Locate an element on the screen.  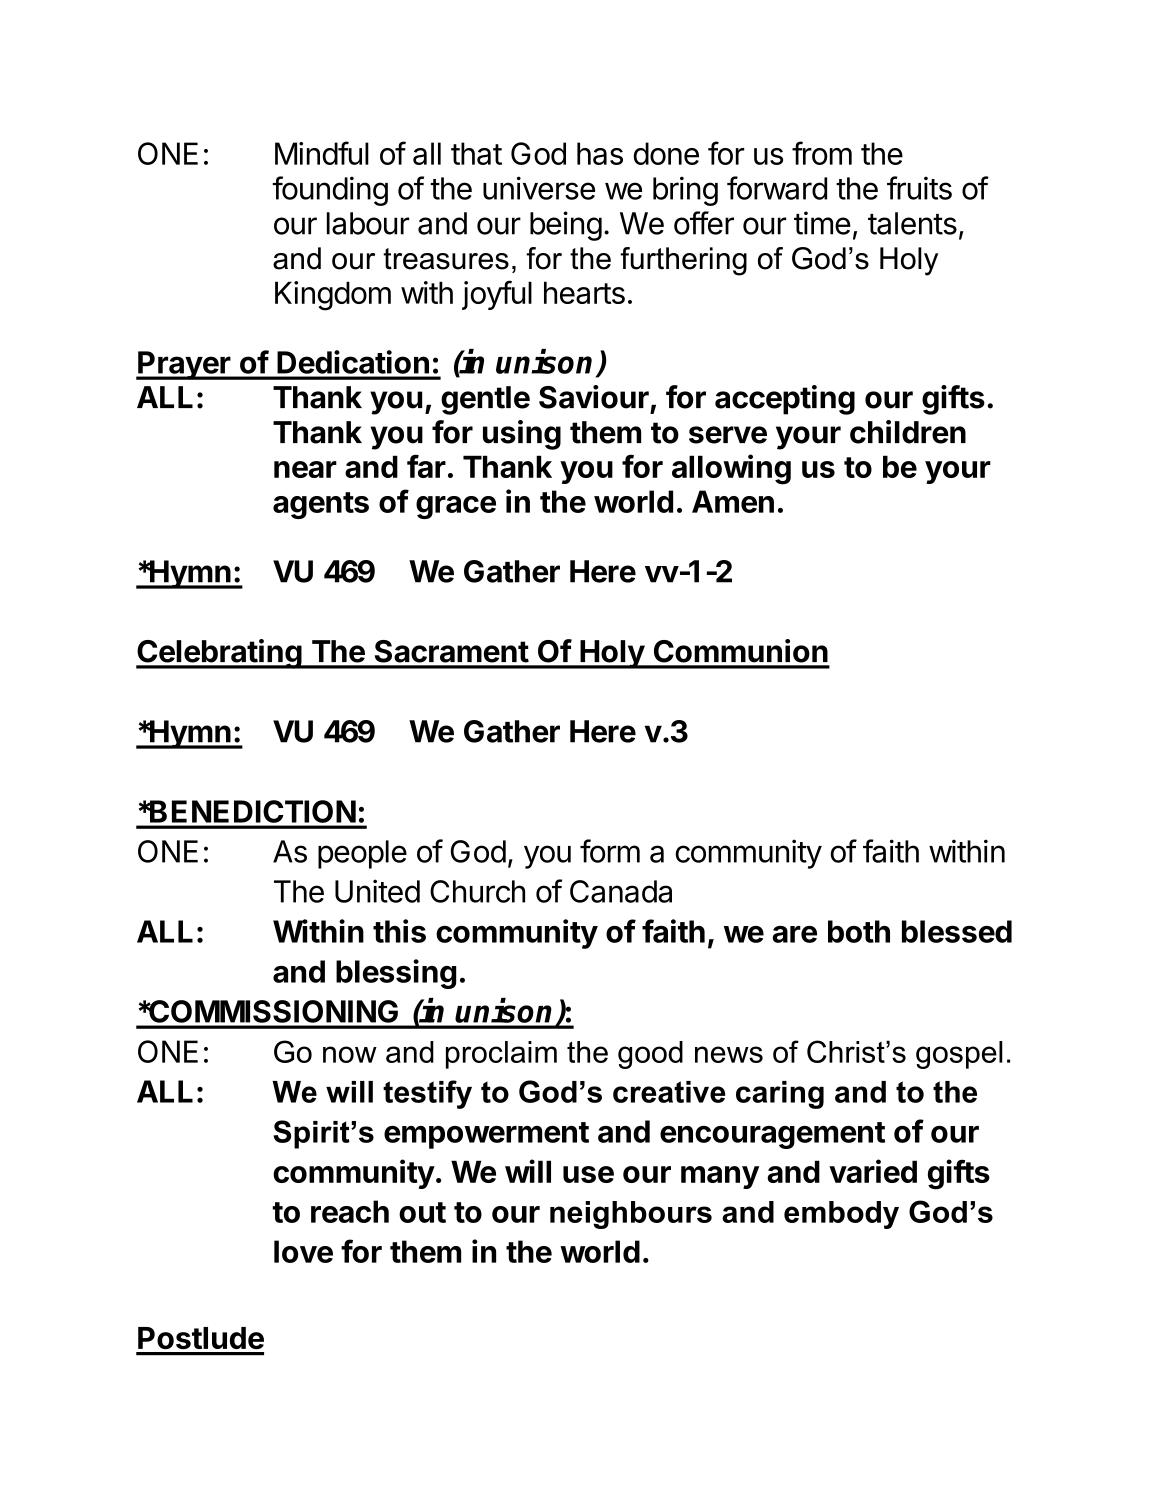
agents is located at coordinates (321, 505).
